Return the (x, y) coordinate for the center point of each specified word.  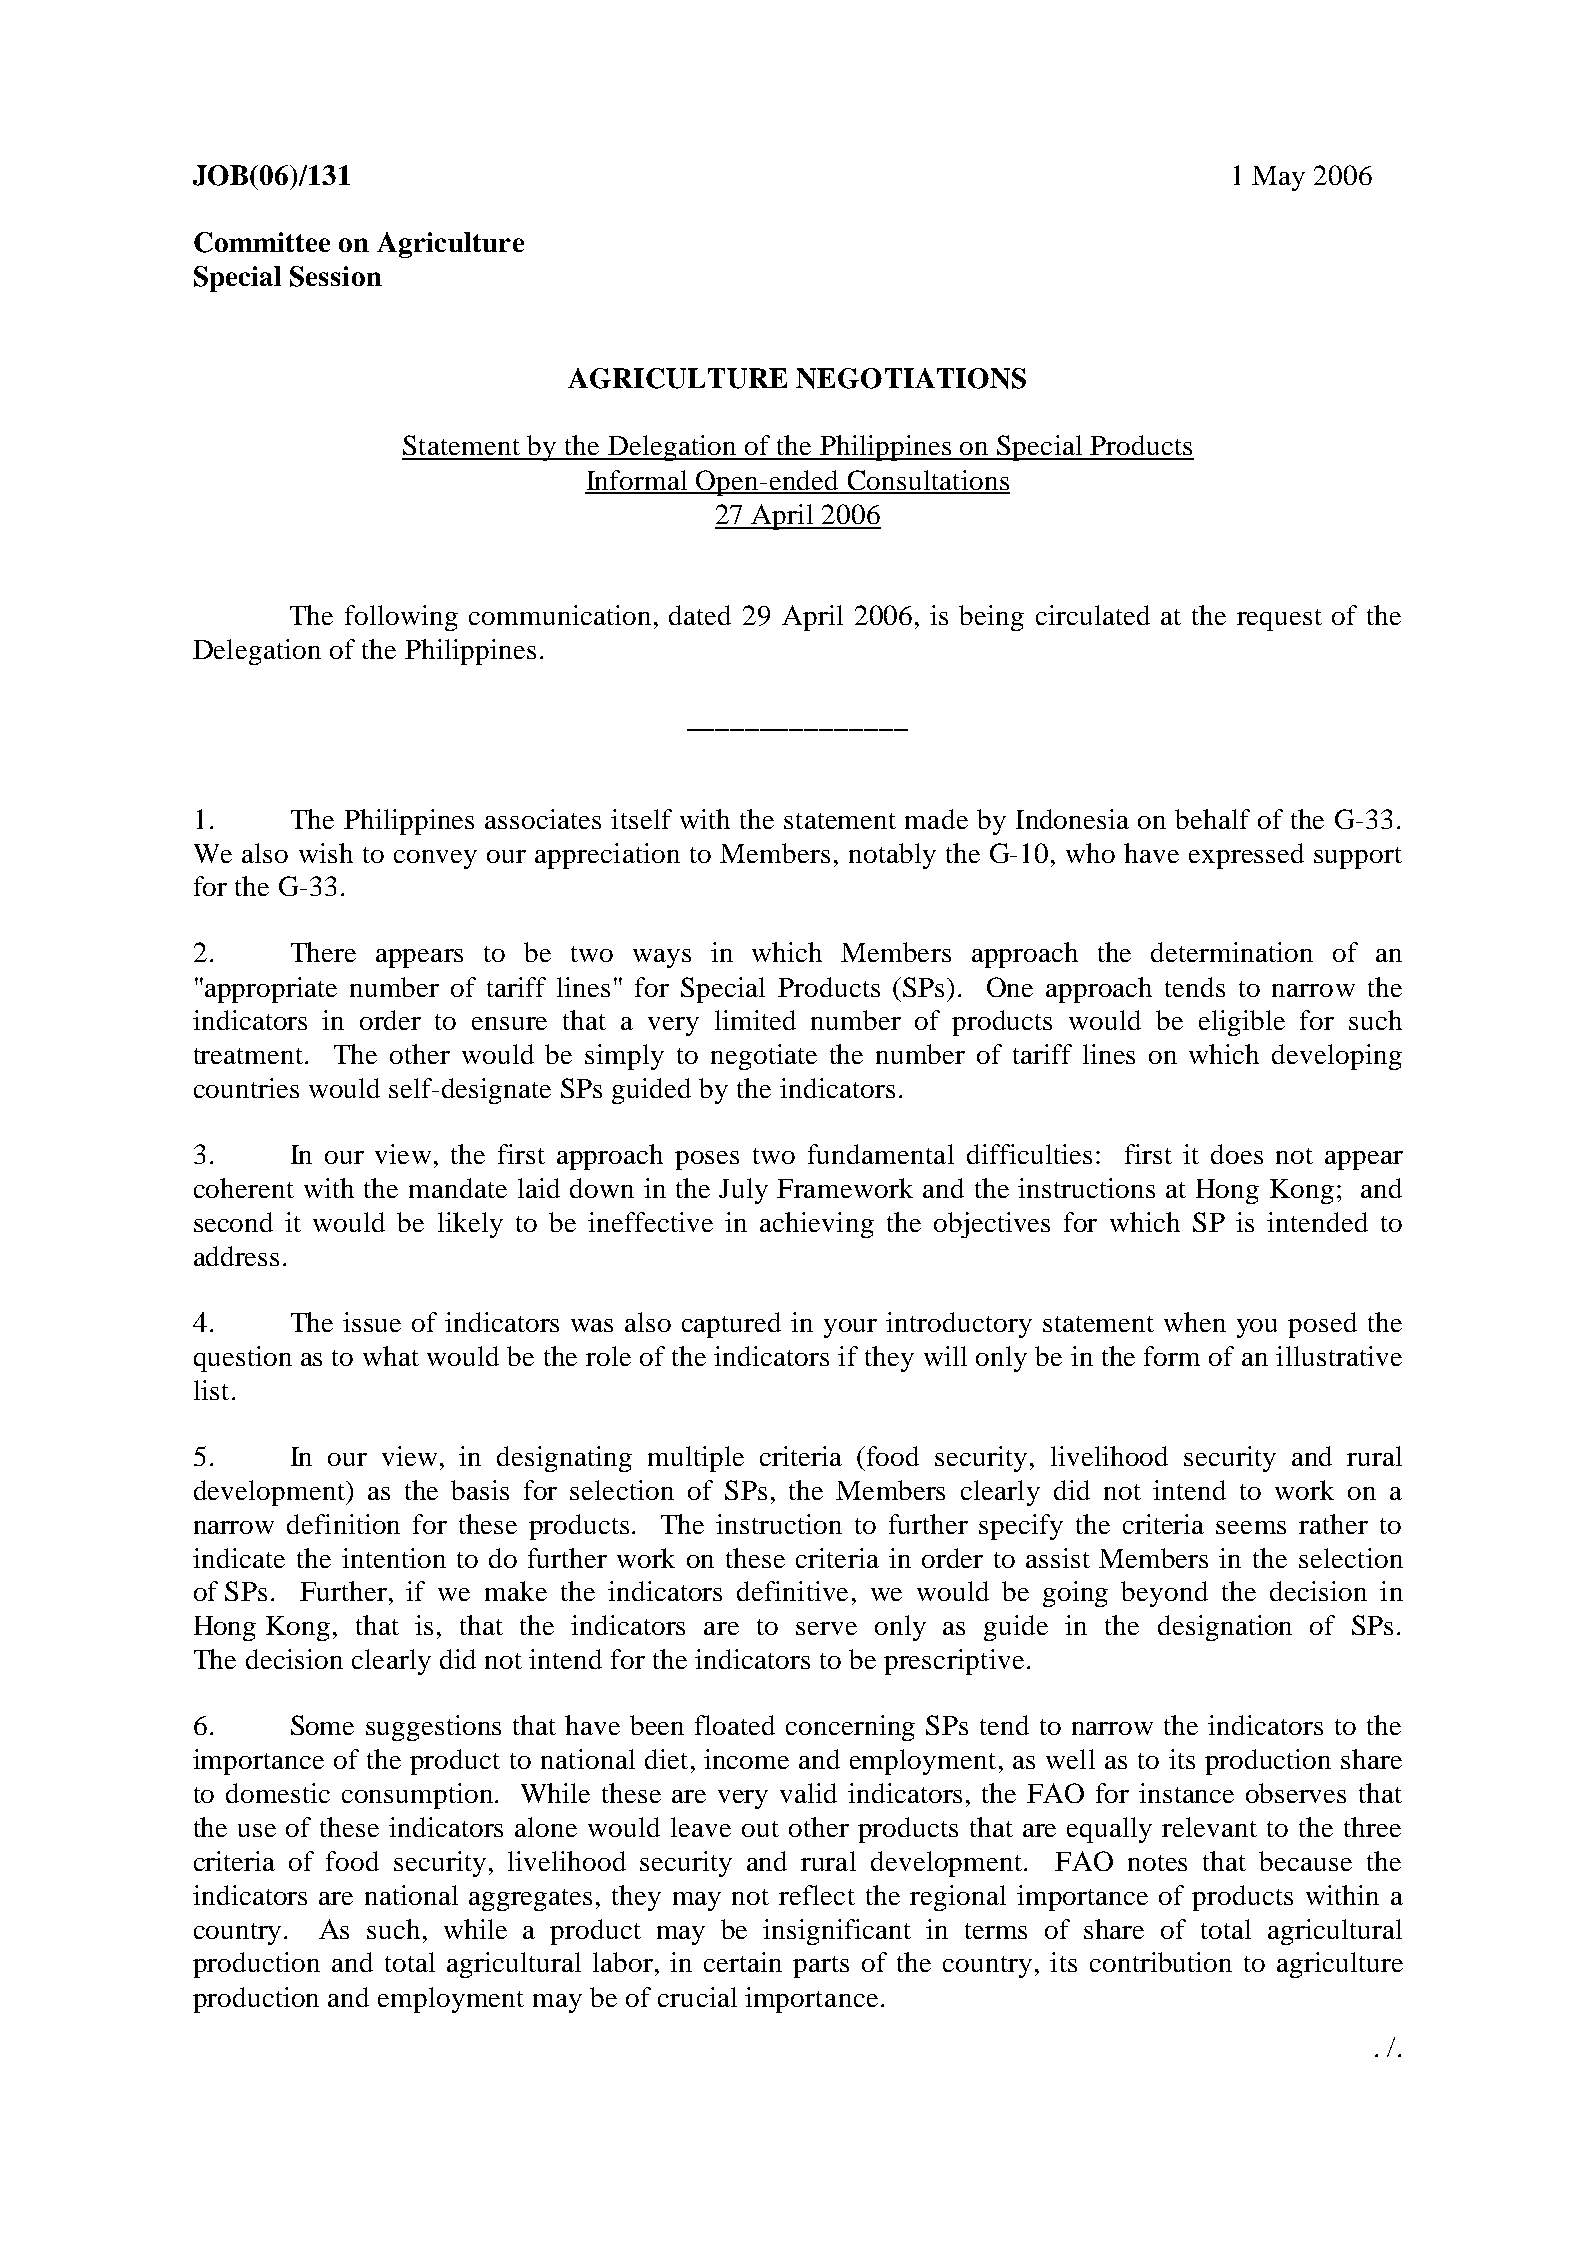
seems (1251, 1527)
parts (821, 1967)
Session (336, 276)
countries (246, 1088)
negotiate (764, 1057)
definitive (792, 1591)
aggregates (530, 1900)
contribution (1161, 1962)
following (401, 618)
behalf (1212, 819)
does (1237, 1154)
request (1279, 620)
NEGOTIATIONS (911, 378)
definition (343, 1524)
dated (700, 615)
